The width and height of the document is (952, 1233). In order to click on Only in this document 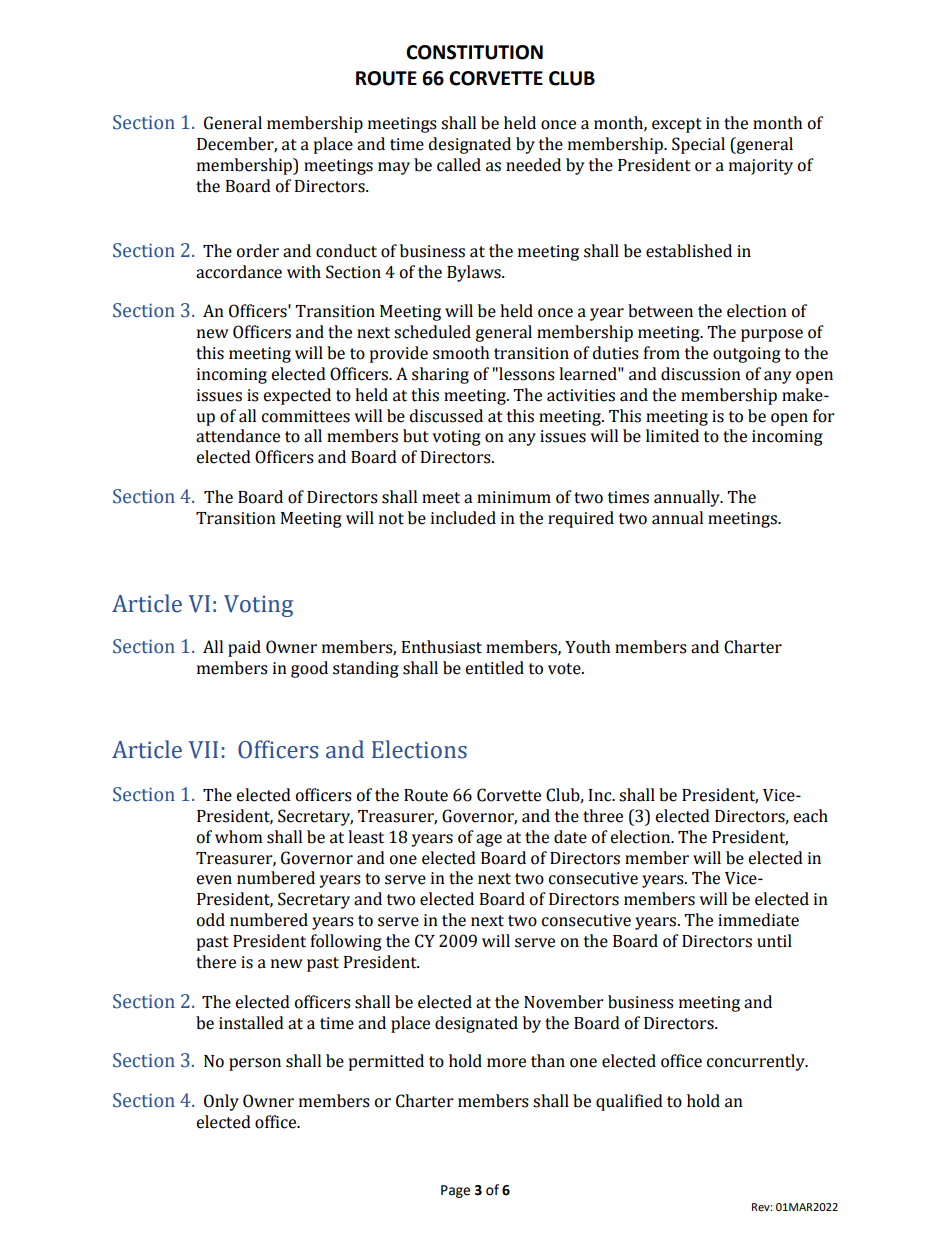, I will do `click(221, 1102)`.
